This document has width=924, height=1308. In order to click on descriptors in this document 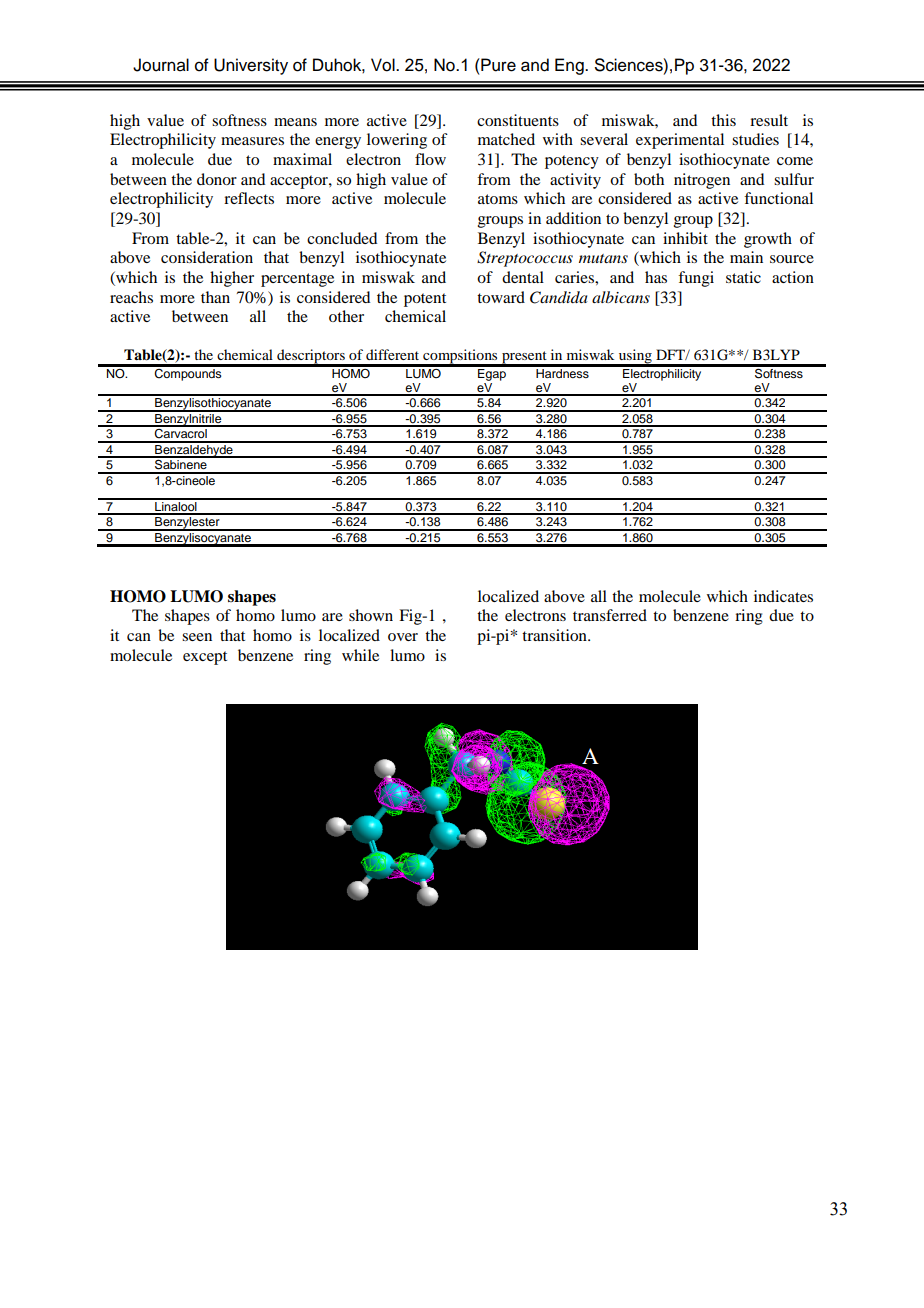, I will do `click(311, 357)`.
